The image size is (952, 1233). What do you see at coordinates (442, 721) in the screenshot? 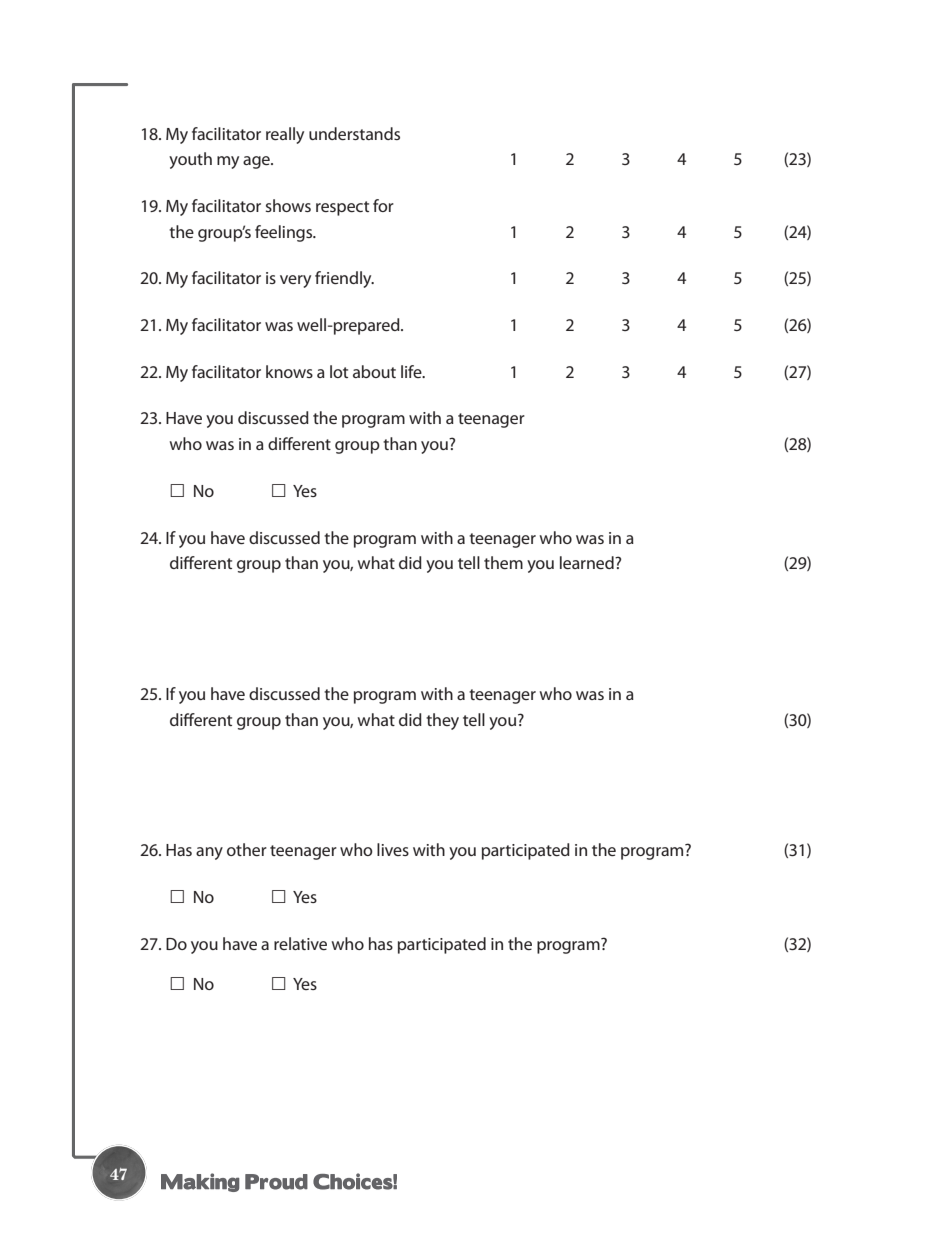
I see `they` at bounding box center [442, 721].
